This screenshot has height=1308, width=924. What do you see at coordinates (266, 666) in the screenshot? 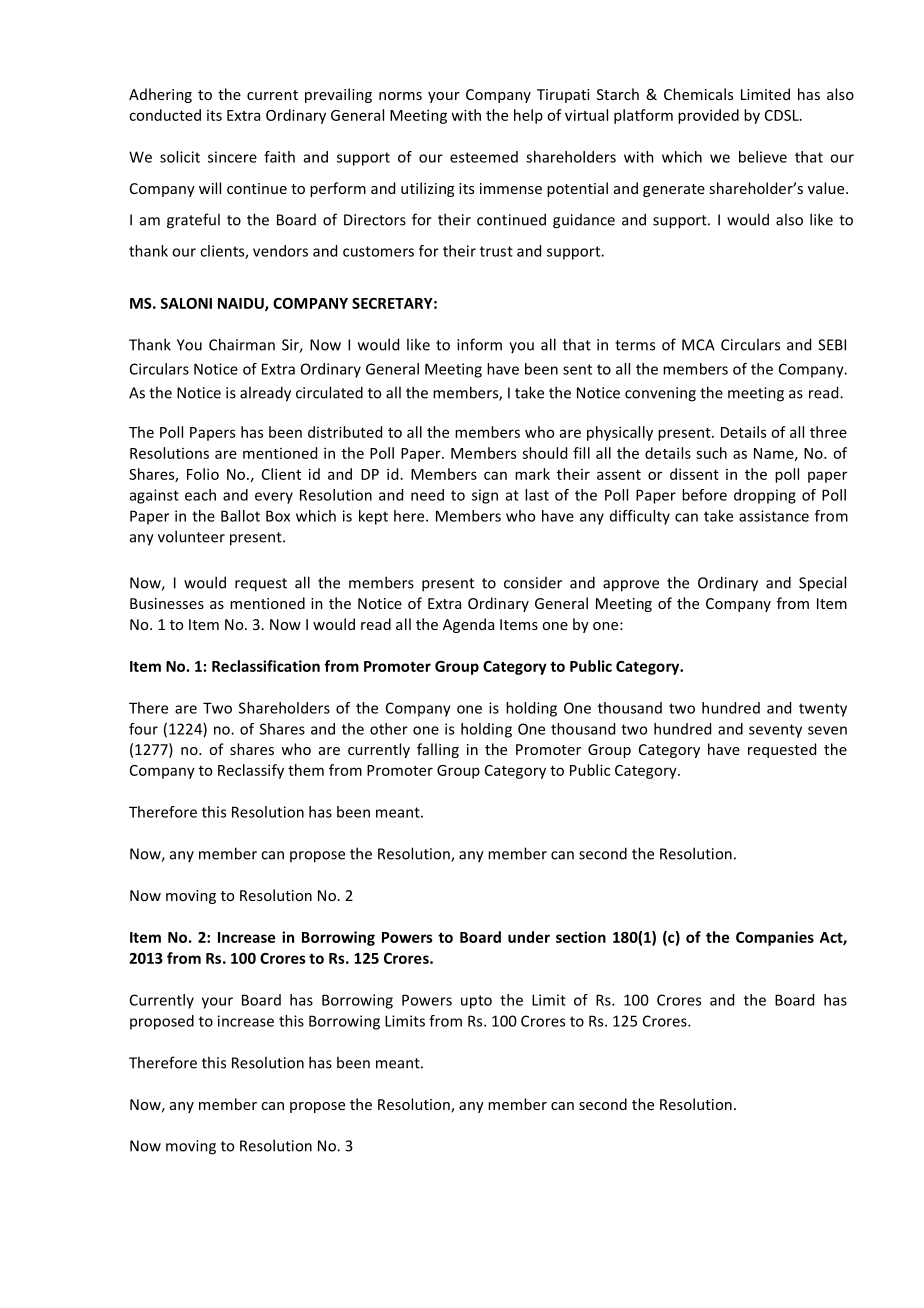
I see `Reclassification` at bounding box center [266, 666].
